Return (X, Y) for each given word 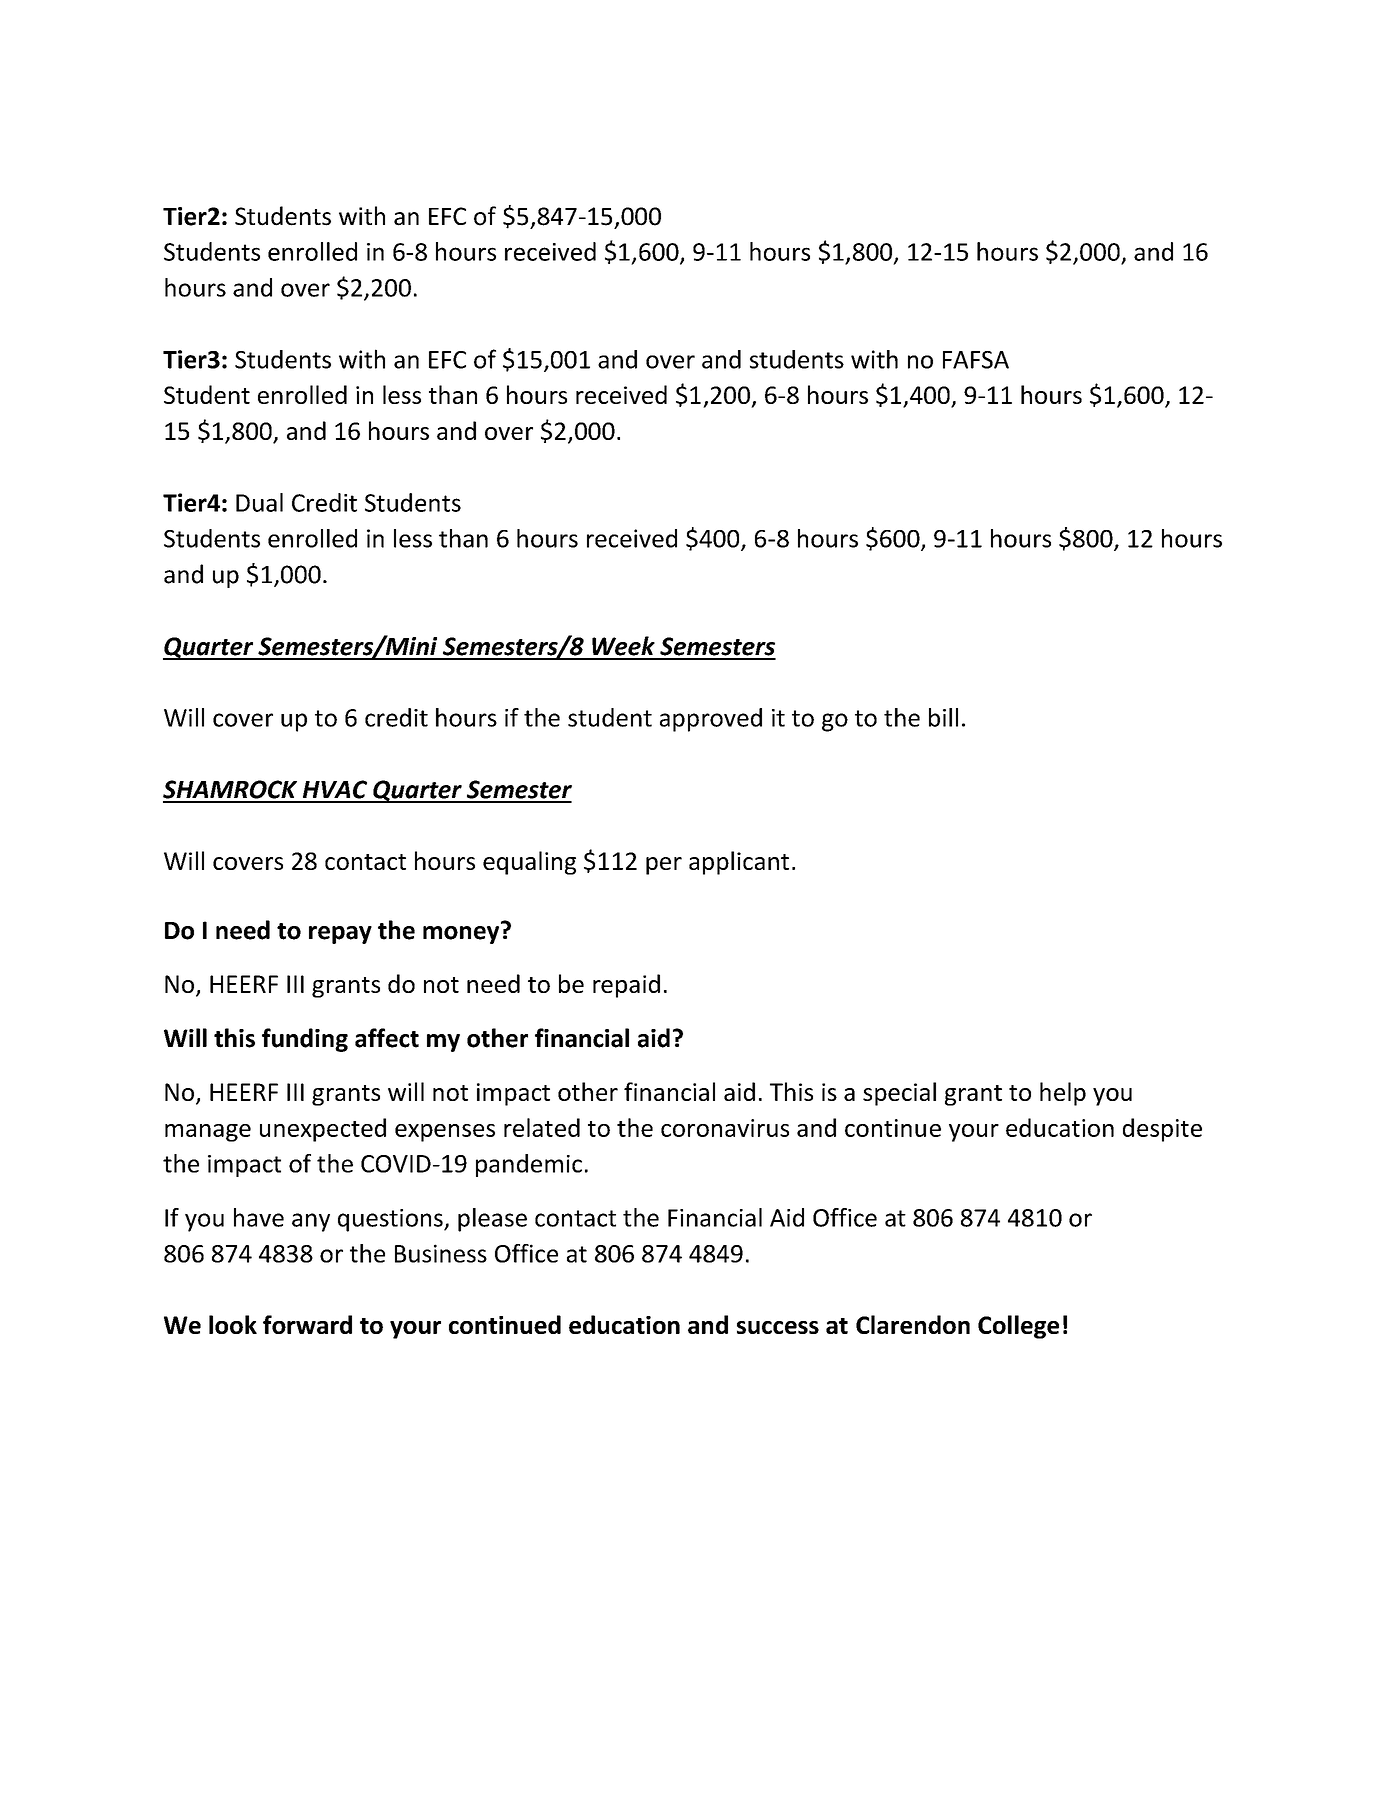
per (664, 866)
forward (307, 1324)
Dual (259, 502)
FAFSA (976, 360)
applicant (739, 863)
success (778, 1327)
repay (340, 935)
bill (943, 717)
